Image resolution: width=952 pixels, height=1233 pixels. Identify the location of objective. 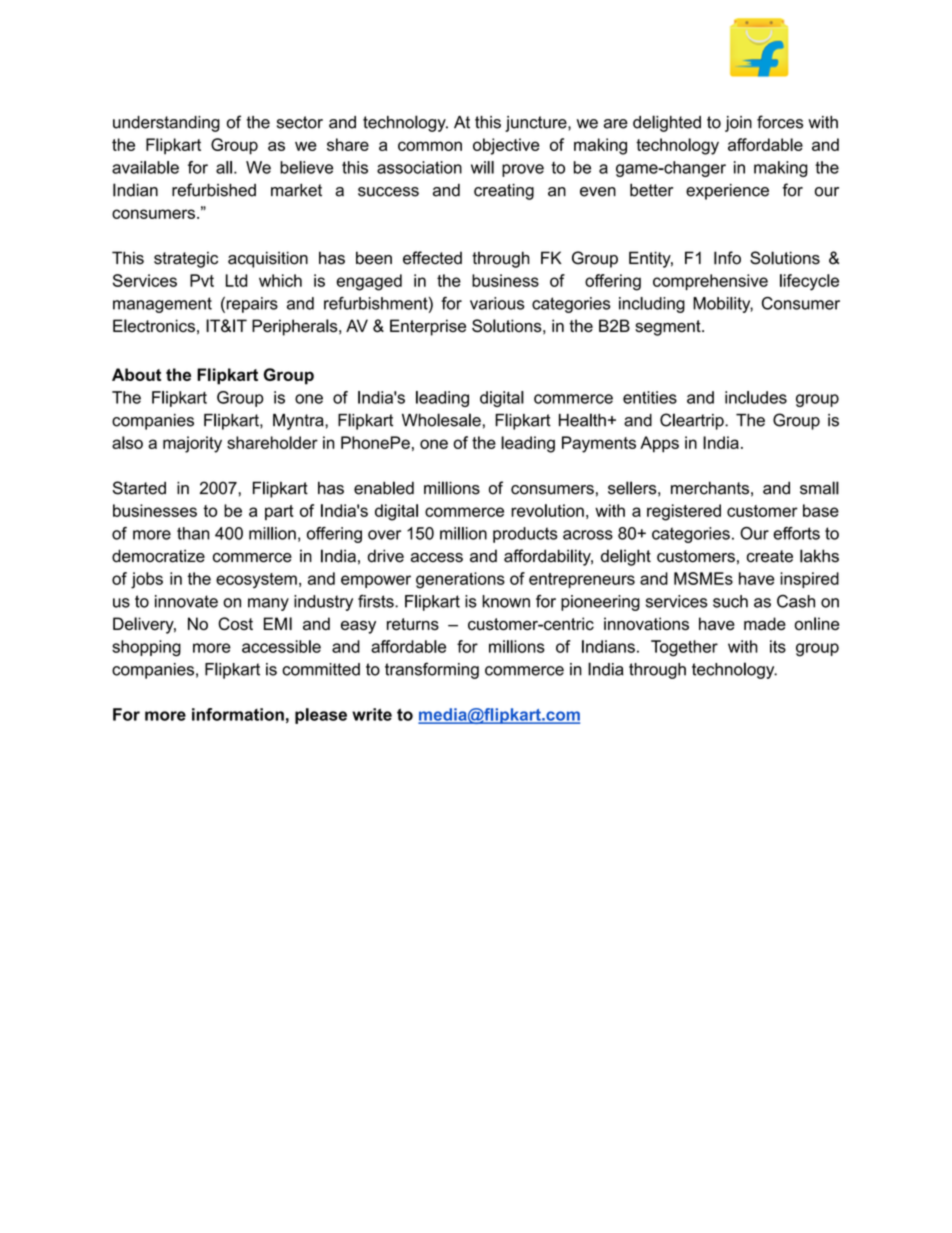
(506, 146).
